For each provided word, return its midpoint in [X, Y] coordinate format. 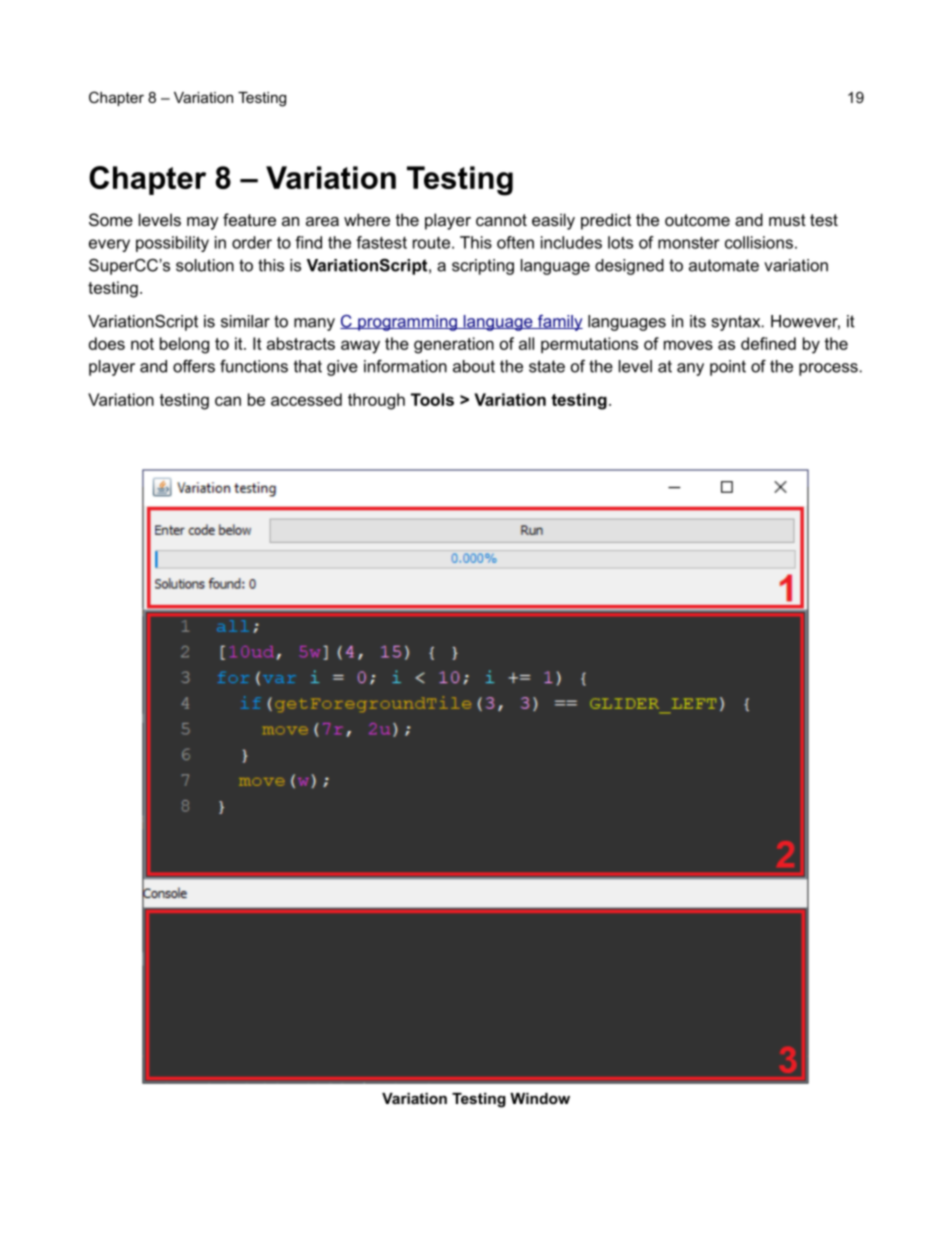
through [376, 401]
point [728, 368]
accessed [306, 399]
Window [540, 1098]
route [431, 243]
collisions [759, 242]
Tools [432, 399]
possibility [172, 244]
